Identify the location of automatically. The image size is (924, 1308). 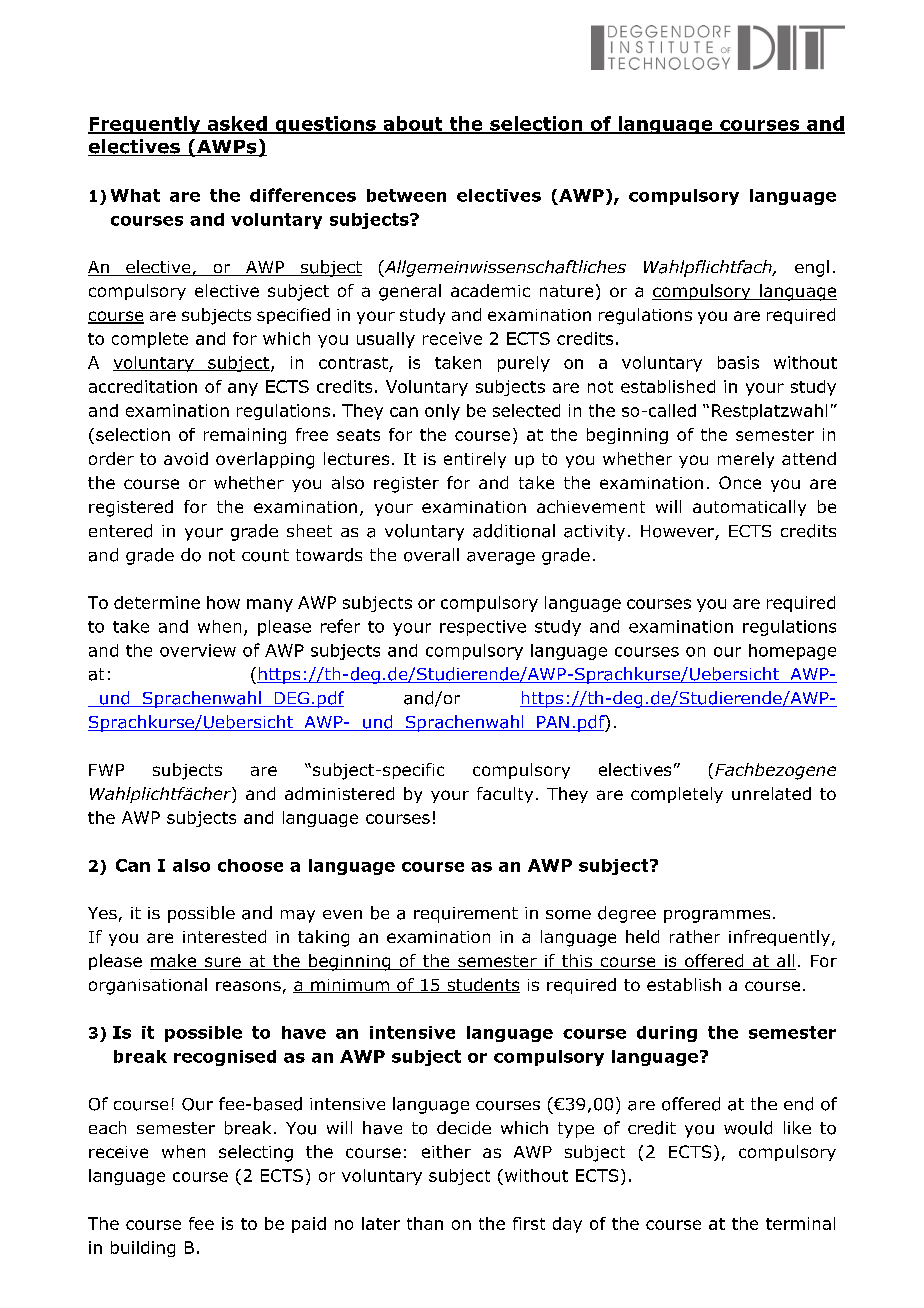
(749, 508).
